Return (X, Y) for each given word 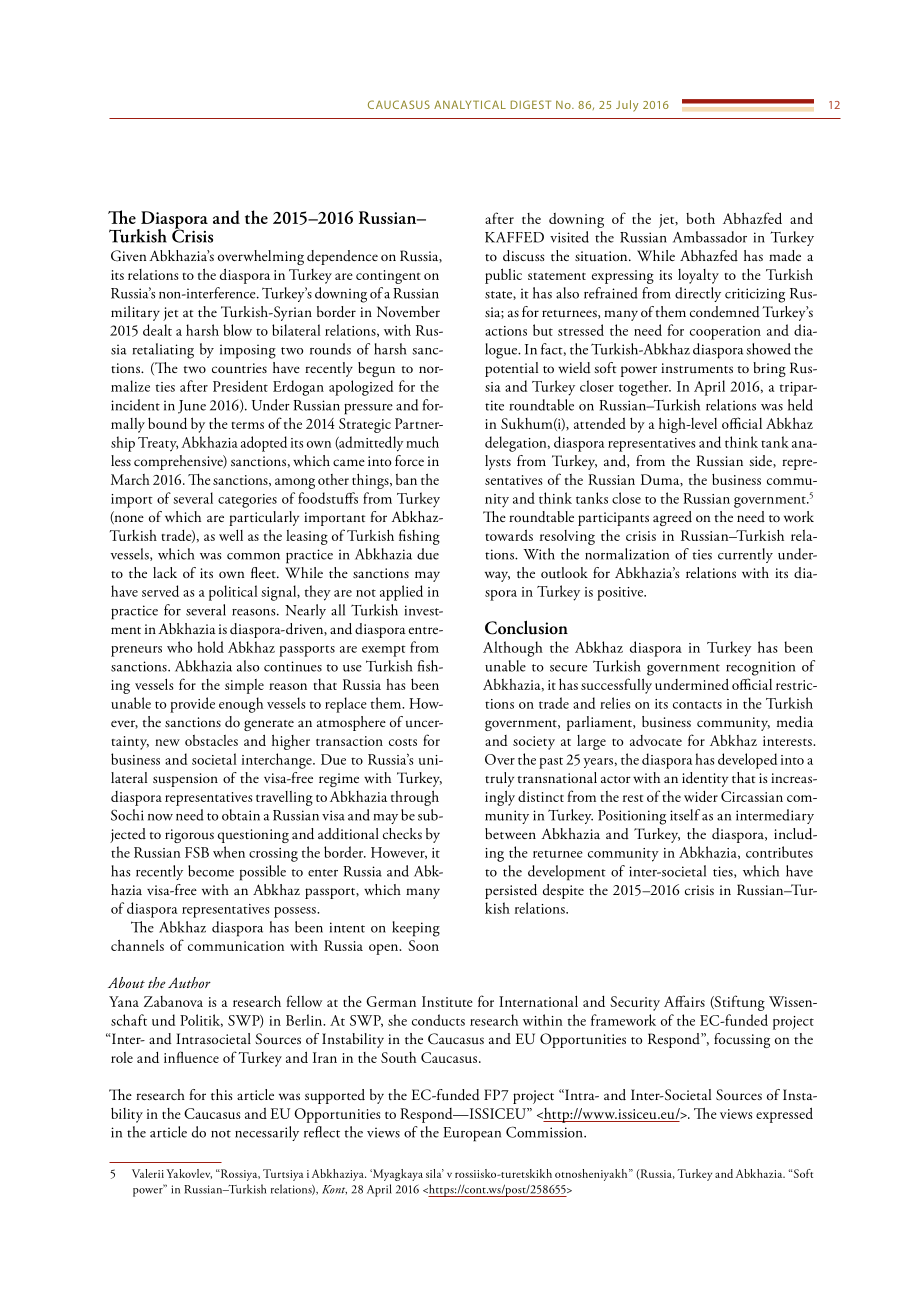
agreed (672, 518)
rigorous (189, 836)
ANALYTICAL (470, 104)
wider (701, 796)
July (627, 106)
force (409, 460)
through (415, 798)
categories (247, 501)
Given (129, 256)
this (222, 1094)
